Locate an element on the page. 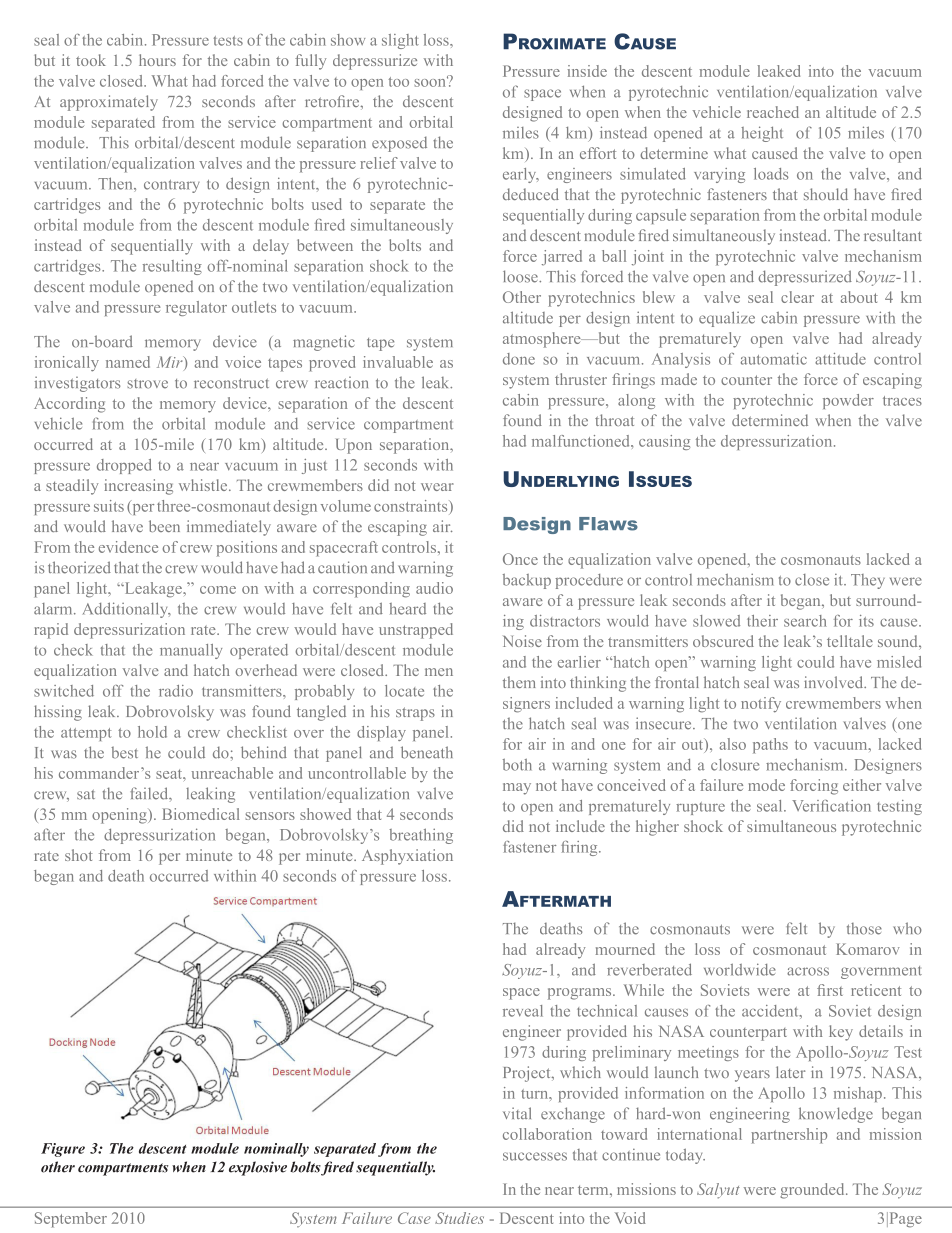 The width and height of the image is (952, 1233). exposed is located at coordinates (399, 144).
